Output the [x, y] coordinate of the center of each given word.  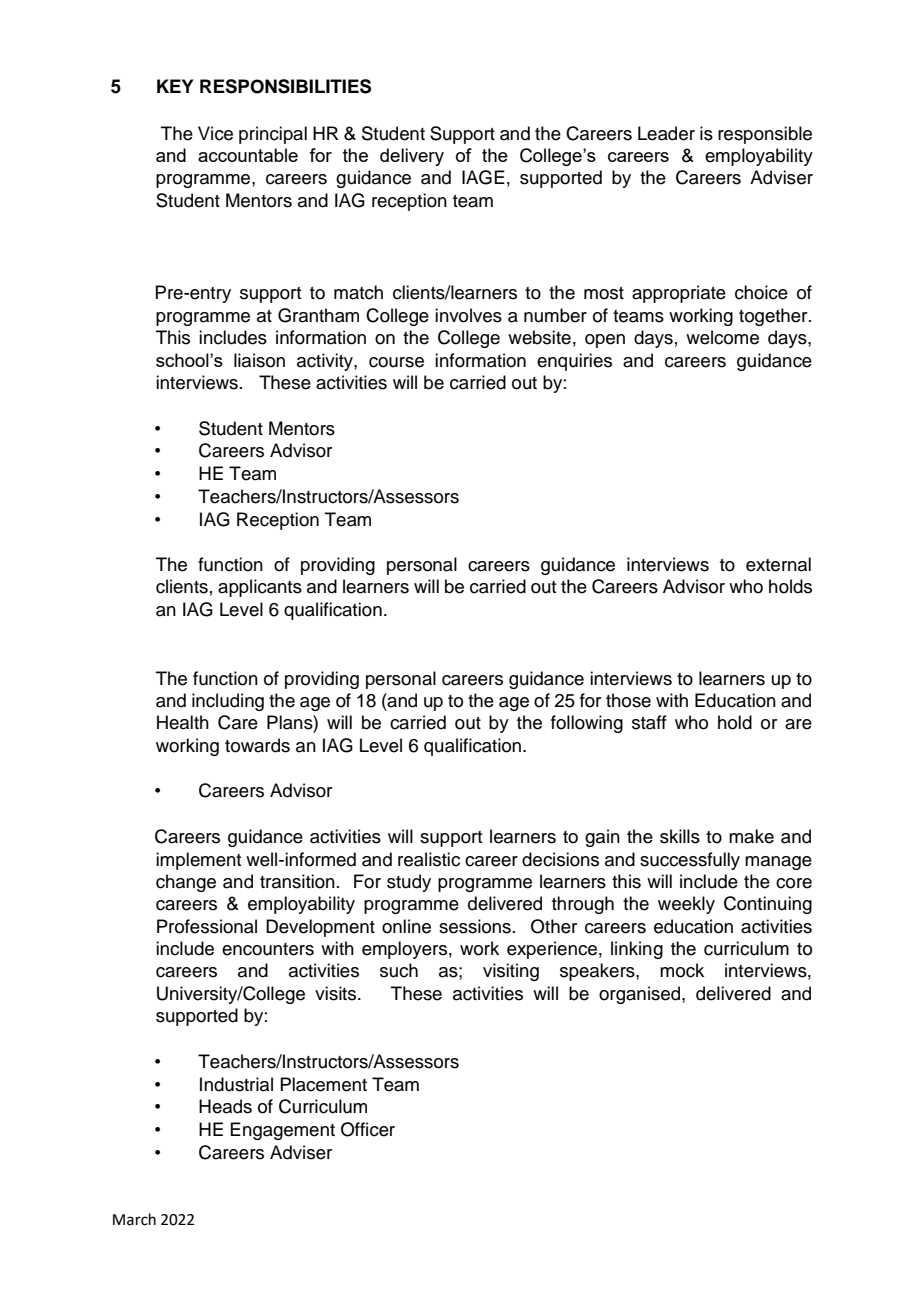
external [778, 564]
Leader [666, 133]
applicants [260, 588]
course [396, 362]
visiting [511, 972]
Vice [215, 133]
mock [682, 970]
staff [649, 722]
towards [257, 745]
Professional [207, 926]
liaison [259, 360]
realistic [429, 859]
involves [468, 315]
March [134, 1219]
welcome [722, 337]
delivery [412, 157]
